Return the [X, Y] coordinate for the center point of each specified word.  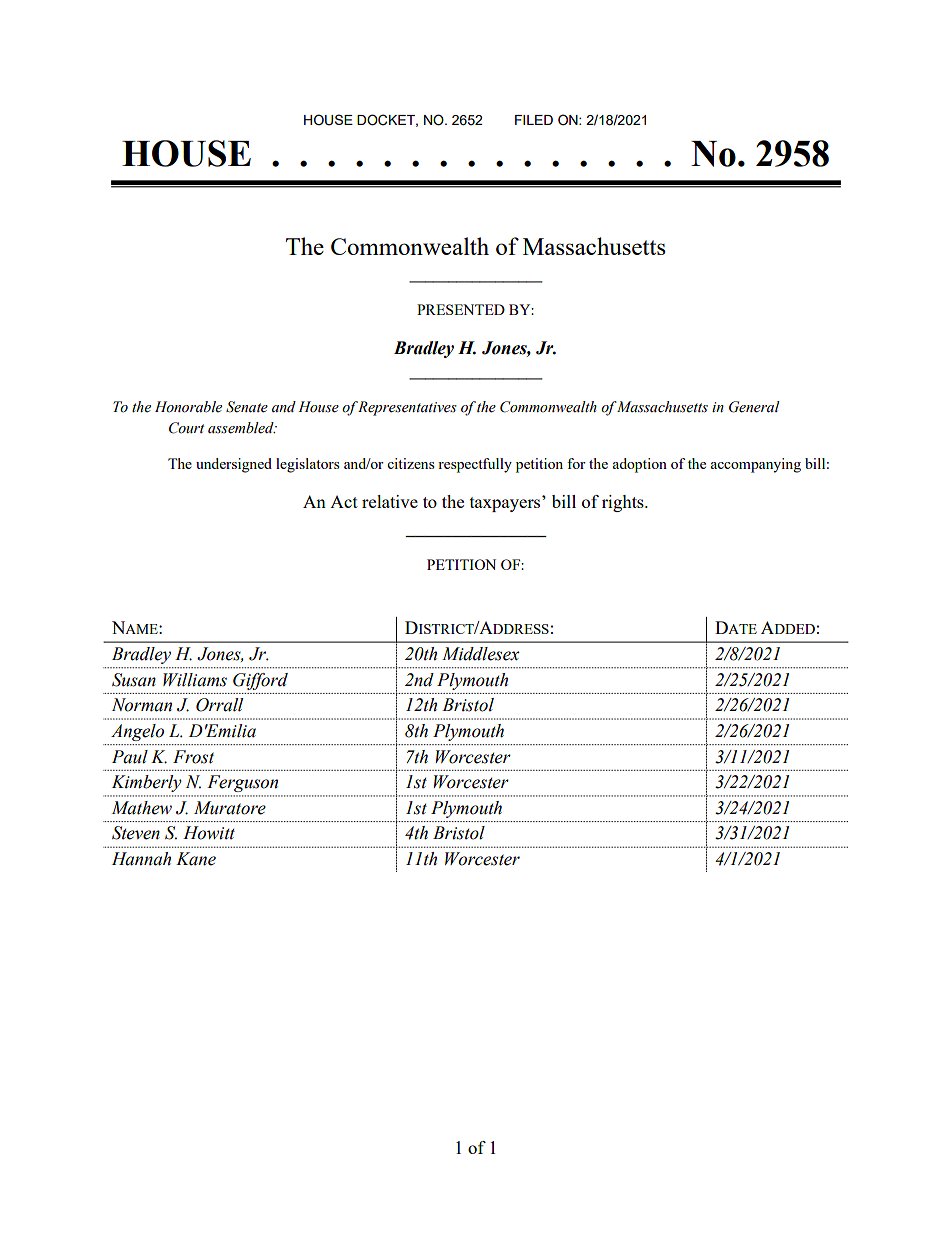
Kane [196, 859]
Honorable [188, 407]
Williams [195, 680]
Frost [193, 757]
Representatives [407, 408]
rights [624, 503]
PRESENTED [461, 309]
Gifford [260, 681]
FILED [534, 120]
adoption [639, 465]
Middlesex [481, 654]
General [754, 407]
